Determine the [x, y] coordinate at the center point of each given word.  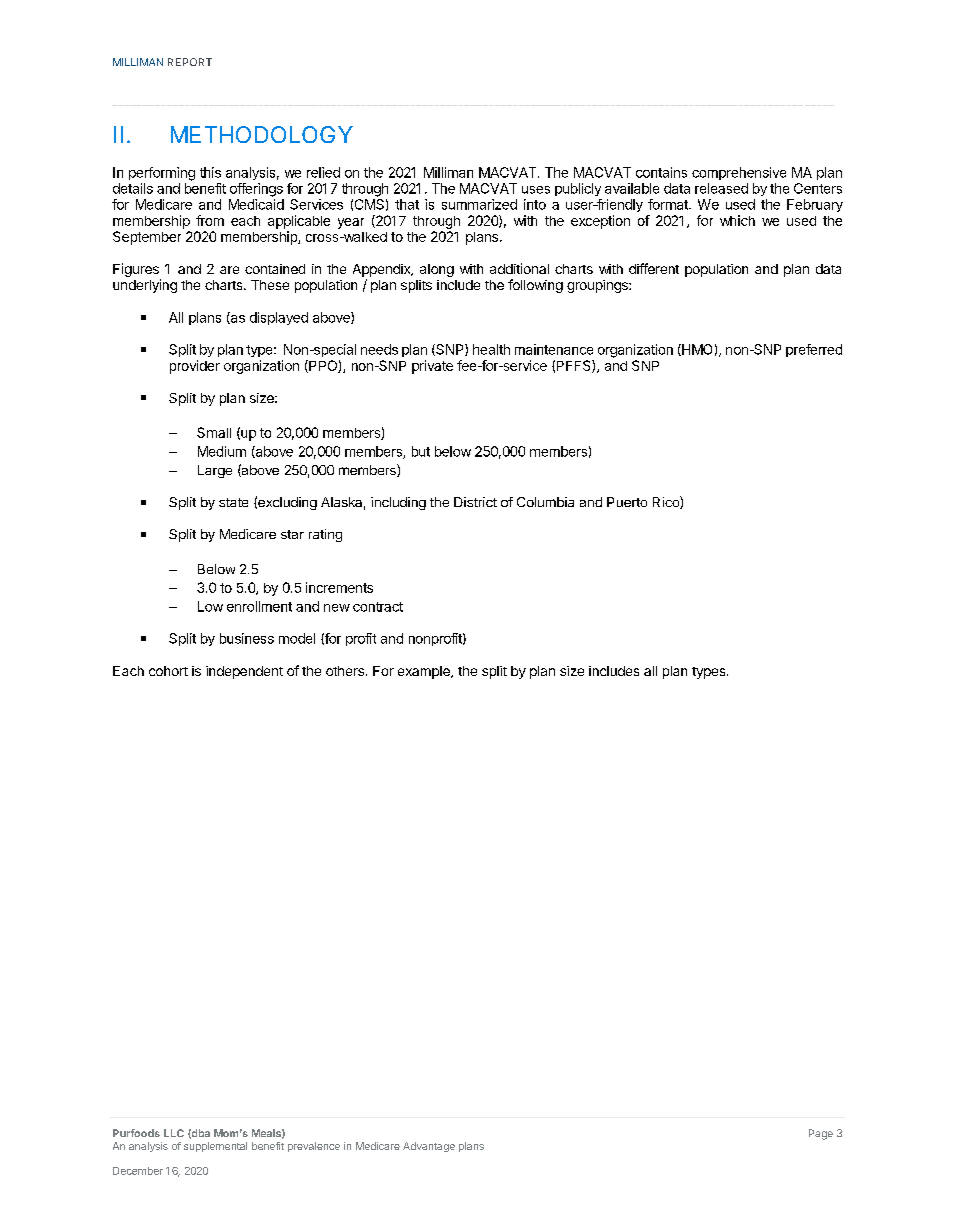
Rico [667, 502]
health [491, 349]
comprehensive [739, 173]
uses [536, 190]
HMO [696, 350]
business [247, 638]
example [425, 672]
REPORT [190, 62]
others [345, 671]
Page [821, 1134]
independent [244, 672]
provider [195, 367]
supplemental [215, 1147]
